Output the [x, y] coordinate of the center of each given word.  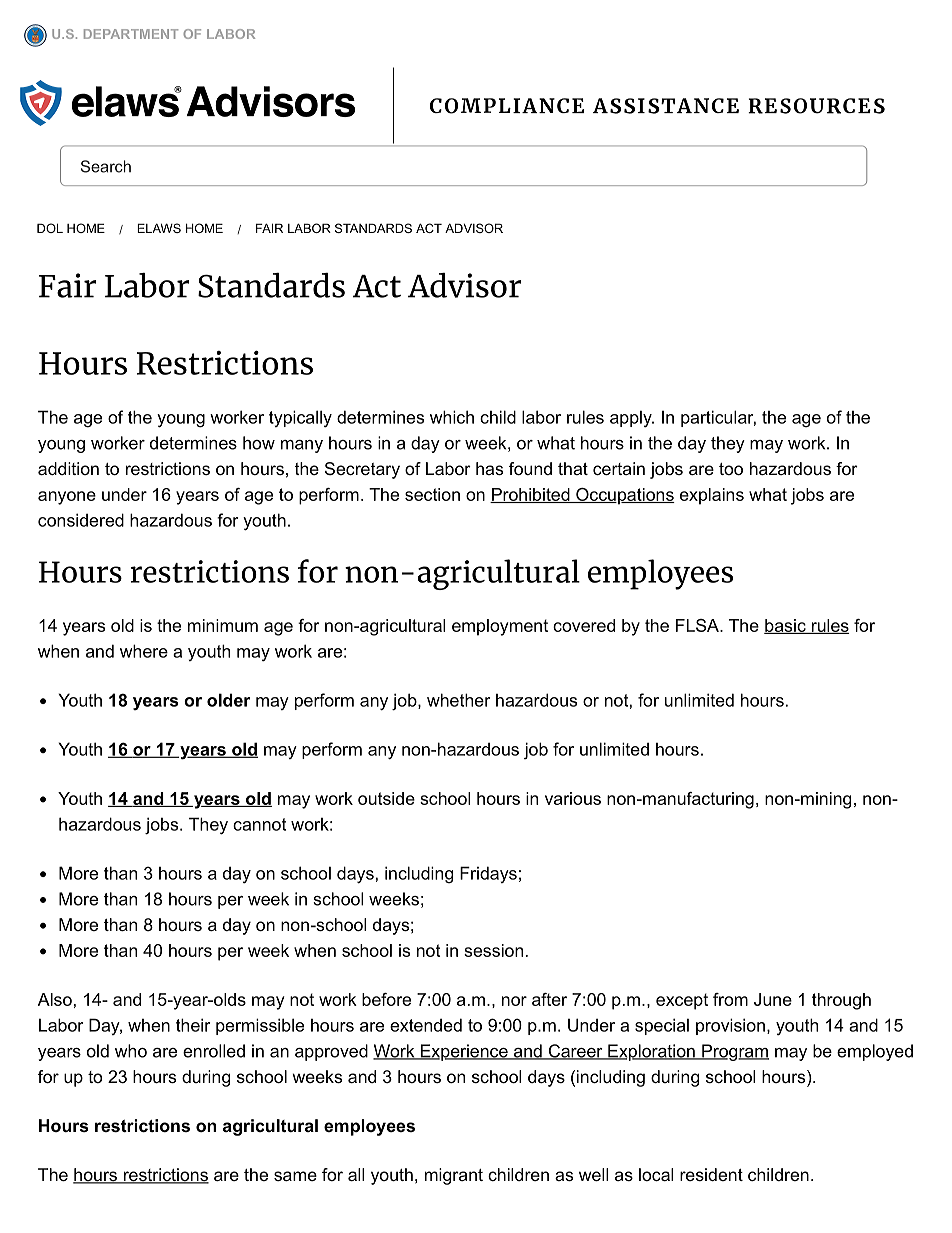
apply [632, 419]
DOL [50, 228]
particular [718, 418]
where [144, 651]
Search [106, 166]
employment [500, 627]
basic [786, 626]
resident [711, 1174]
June [773, 999]
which [452, 417]
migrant [454, 1176]
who [131, 1051]
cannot [259, 824]
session [493, 950]
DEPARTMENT [131, 34]
